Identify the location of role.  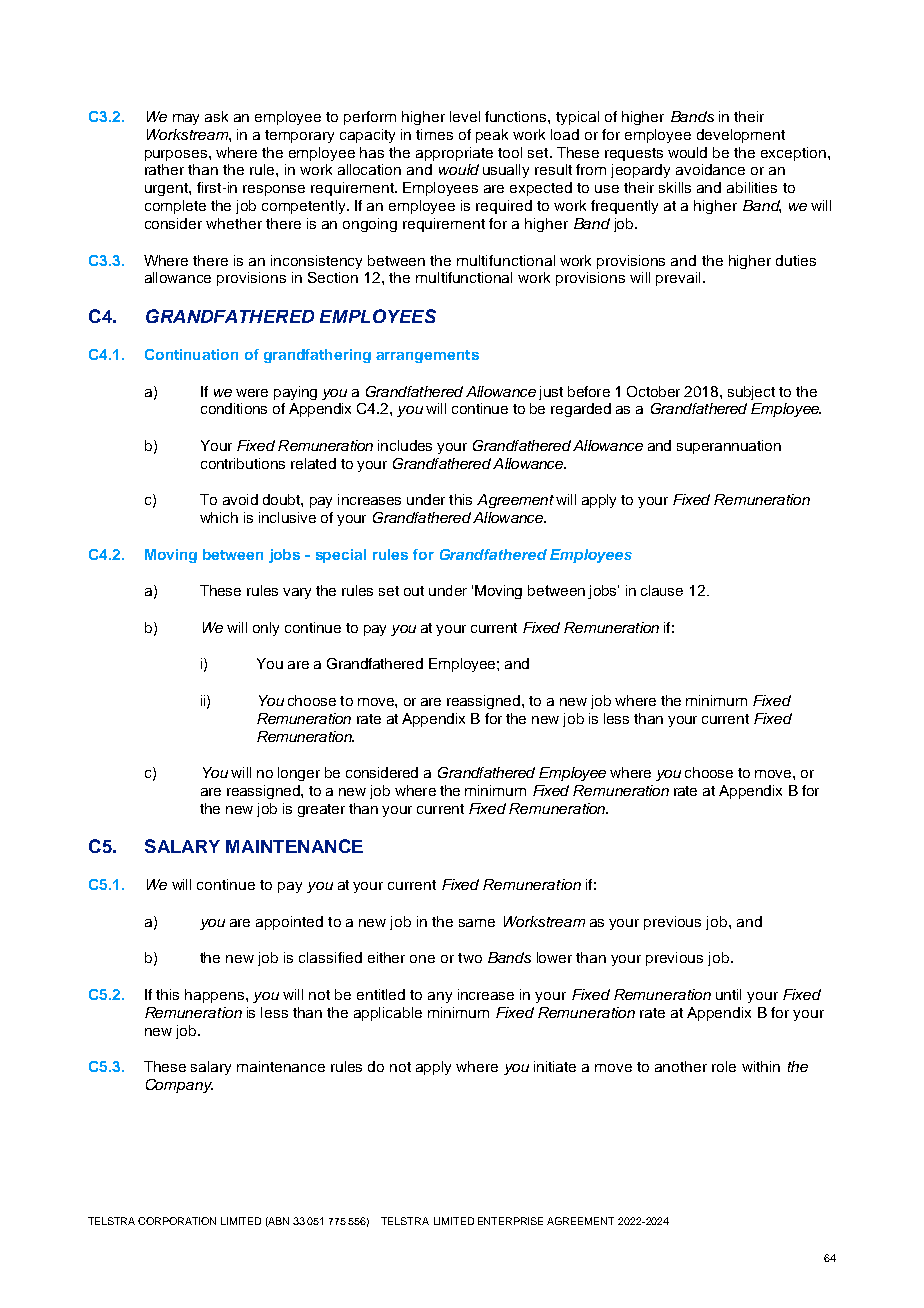
(724, 1066).
